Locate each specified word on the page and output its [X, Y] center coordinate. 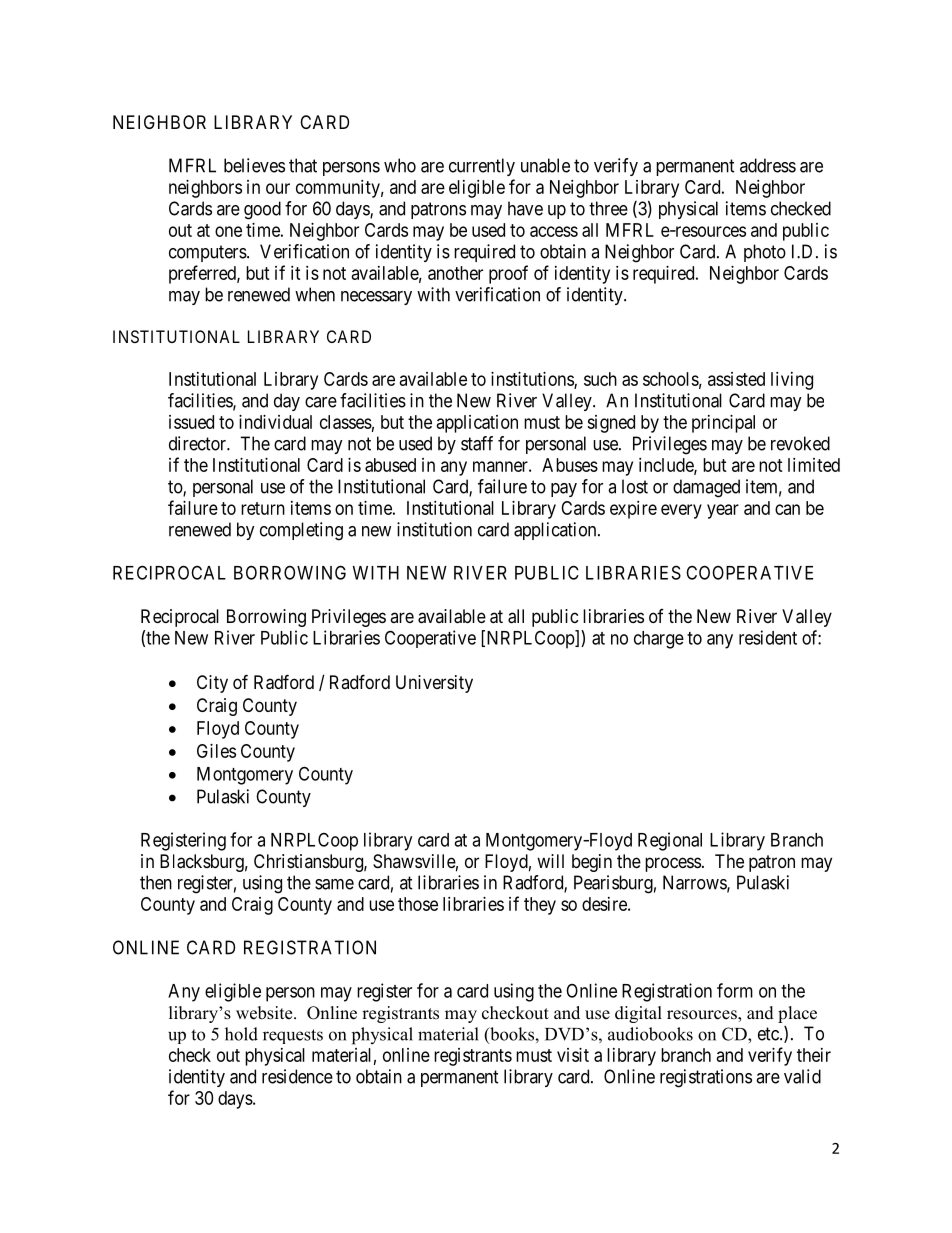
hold [241, 1034]
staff [477, 443]
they [540, 906]
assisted [736, 379]
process [673, 864]
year [723, 511]
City [212, 684]
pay [564, 490]
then [156, 882]
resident [768, 637]
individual [275, 422]
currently [482, 167]
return [263, 508]
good [262, 210]
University [434, 684]
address [768, 165]
